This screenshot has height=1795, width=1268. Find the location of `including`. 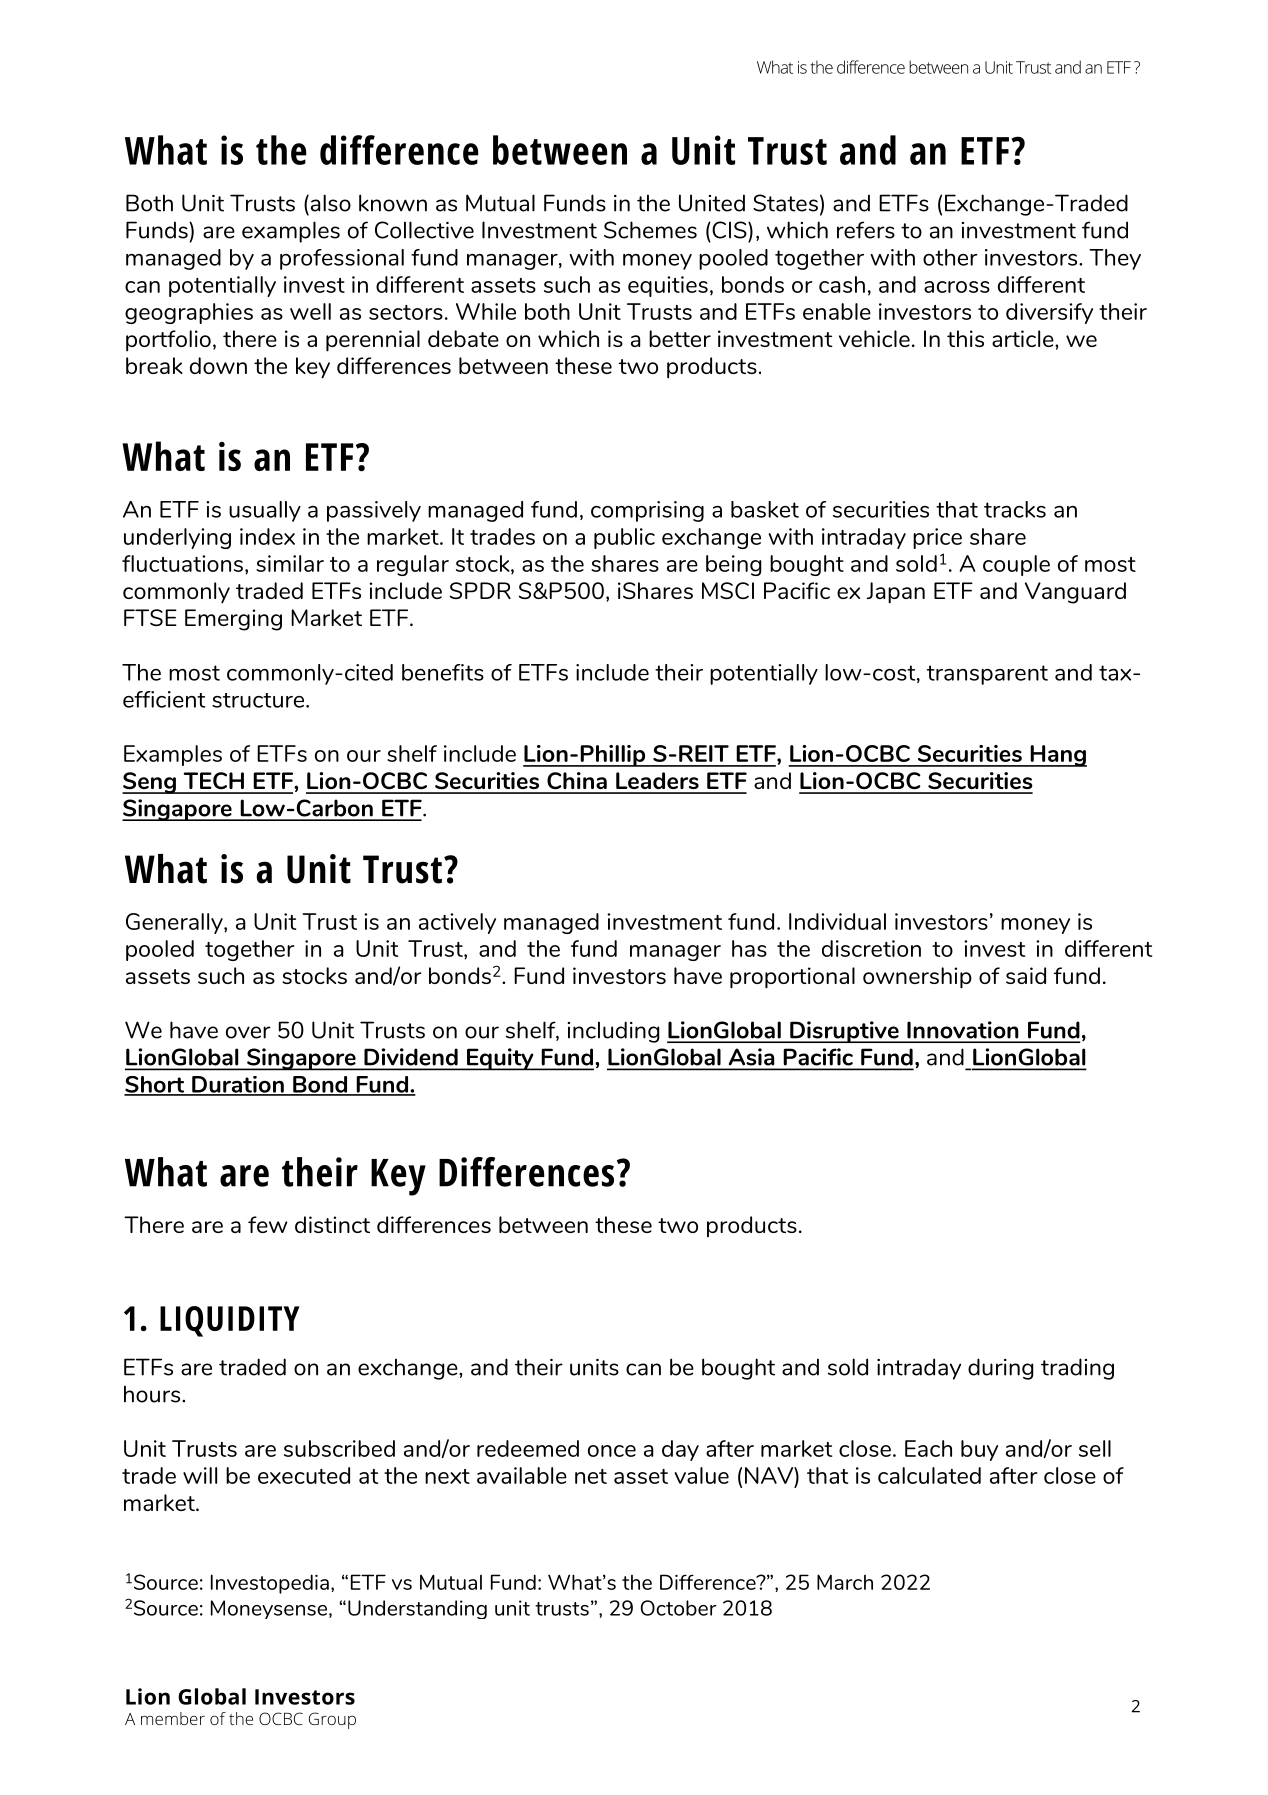

including is located at coordinates (614, 1032).
